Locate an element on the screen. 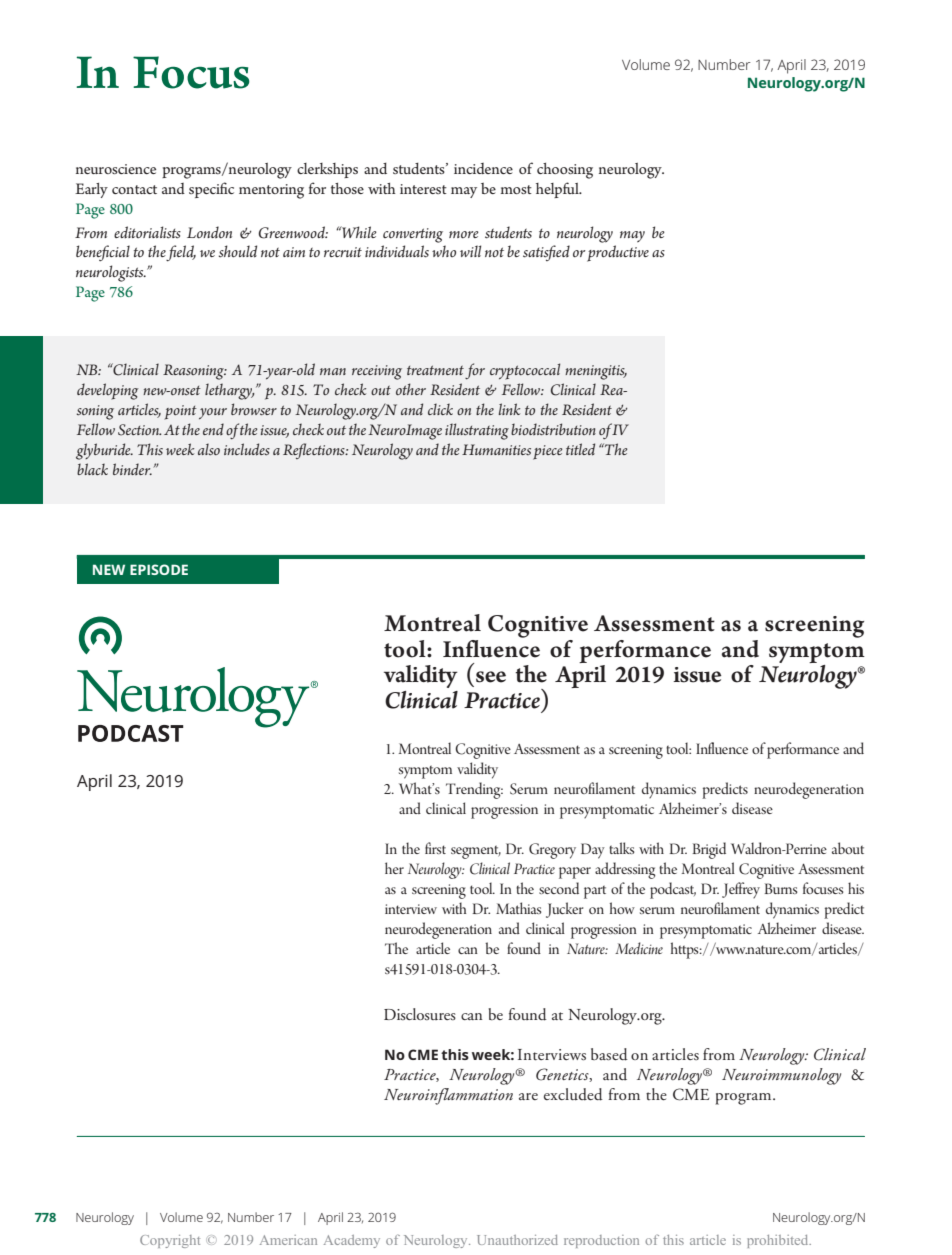 The height and width of the screenshot is (1255, 952). productive is located at coordinates (618, 253).
